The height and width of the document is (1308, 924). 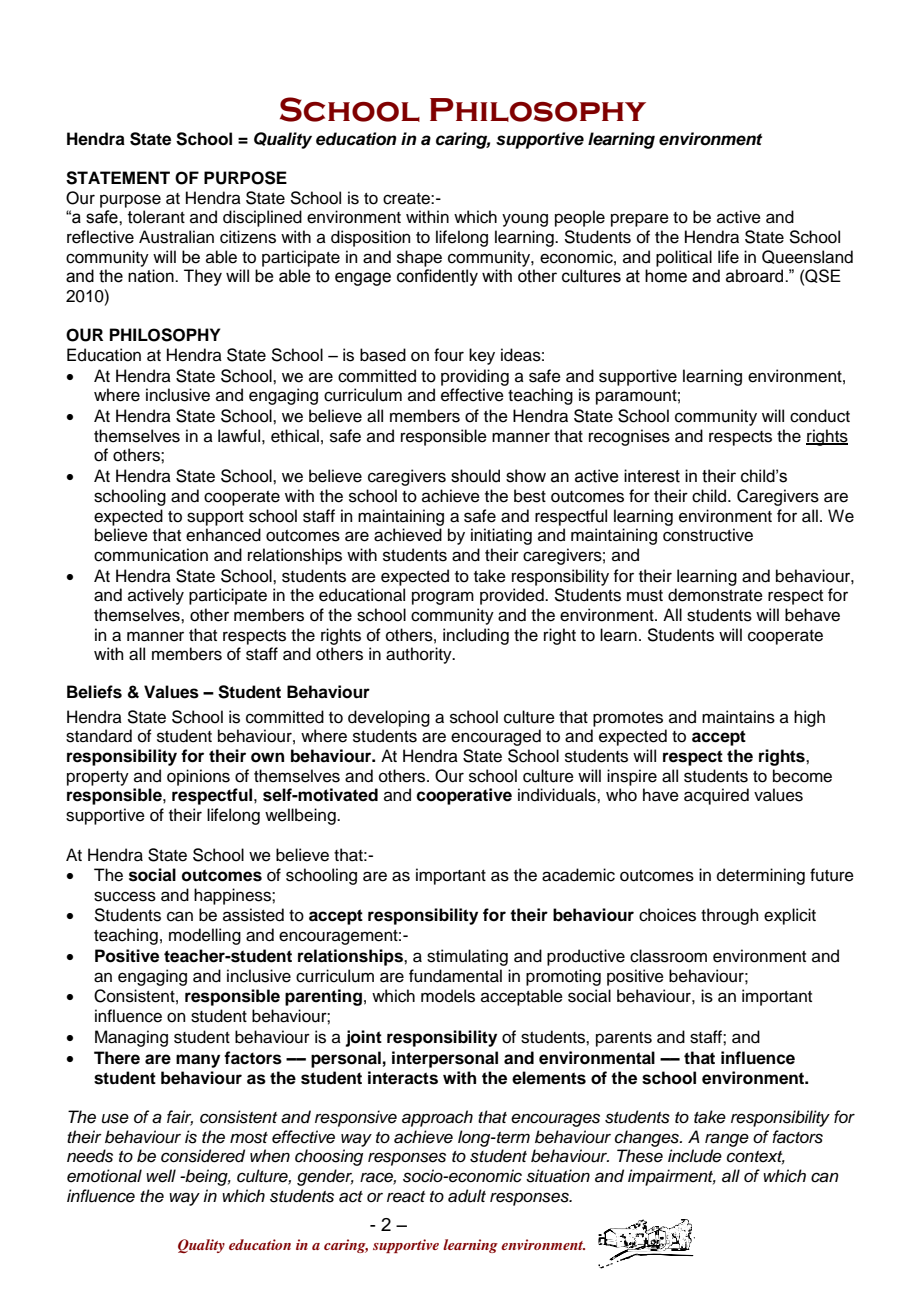 What do you see at coordinates (203, 1156) in the document?
I see `considered` at bounding box center [203, 1156].
